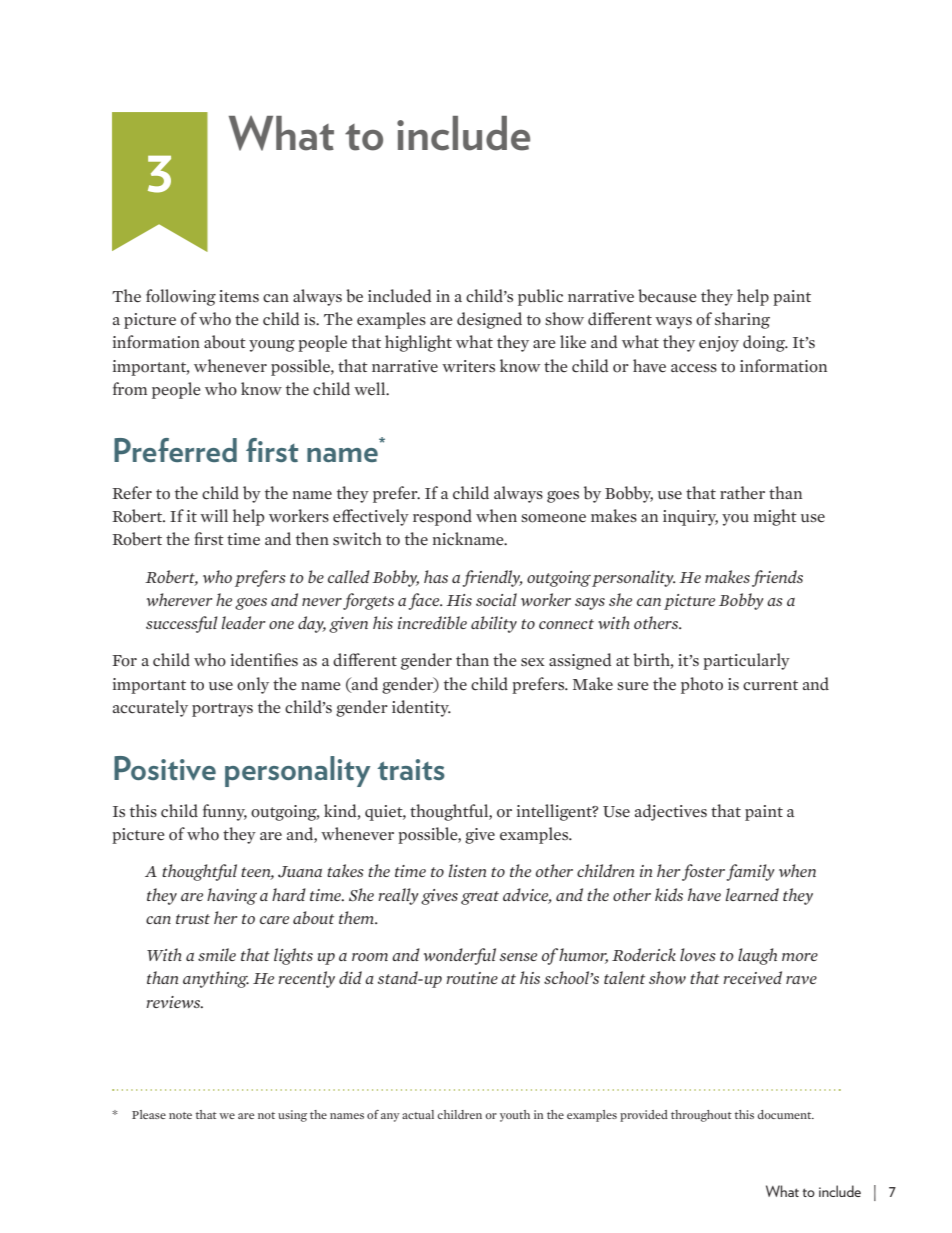 Image resolution: width=952 pixels, height=1233 pixels. What do you see at coordinates (442, 517) in the screenshot?
I see `respond` at bounding box center [442, 517].
